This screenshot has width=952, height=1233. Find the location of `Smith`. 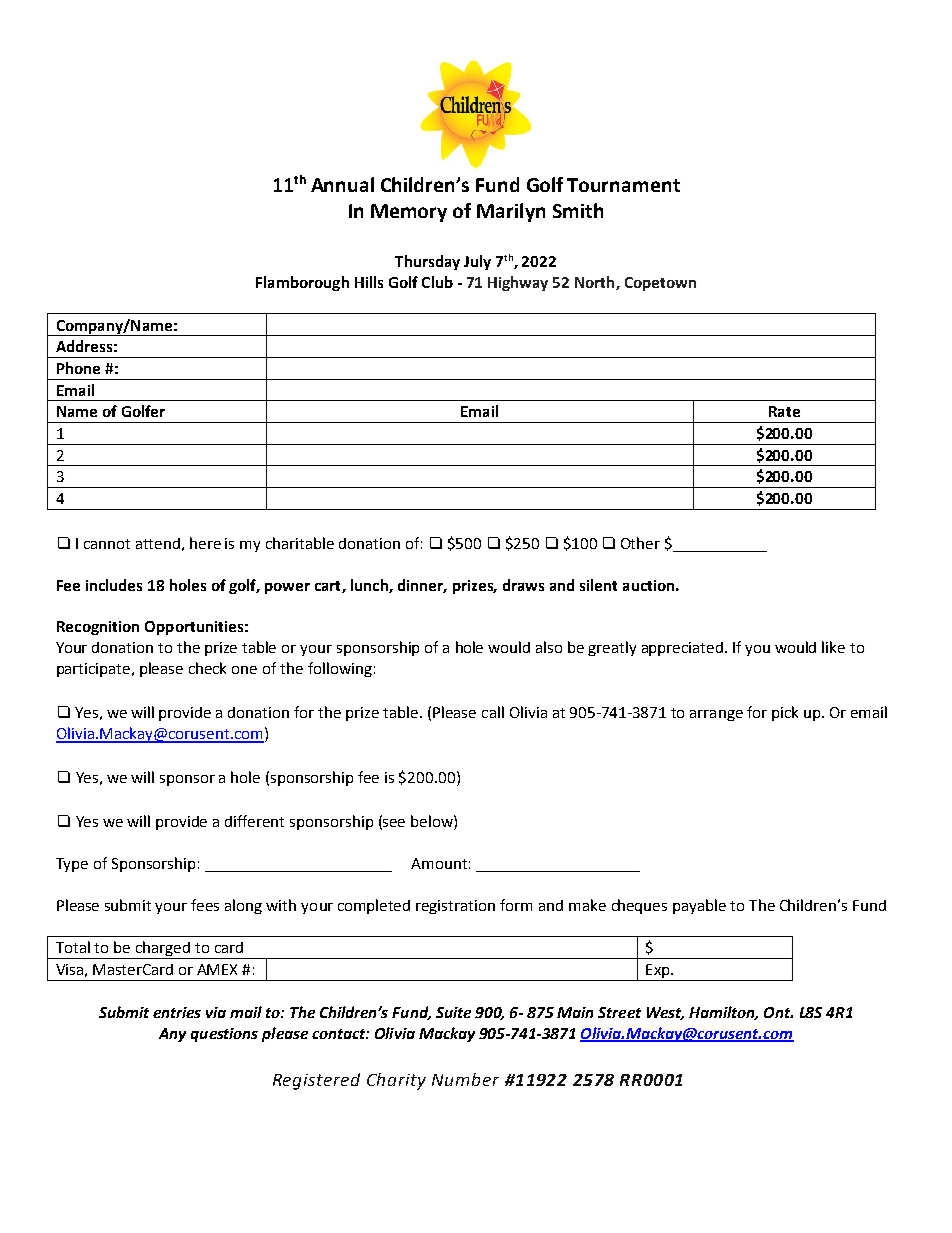

Smith is located at coordinates (578, 210).
